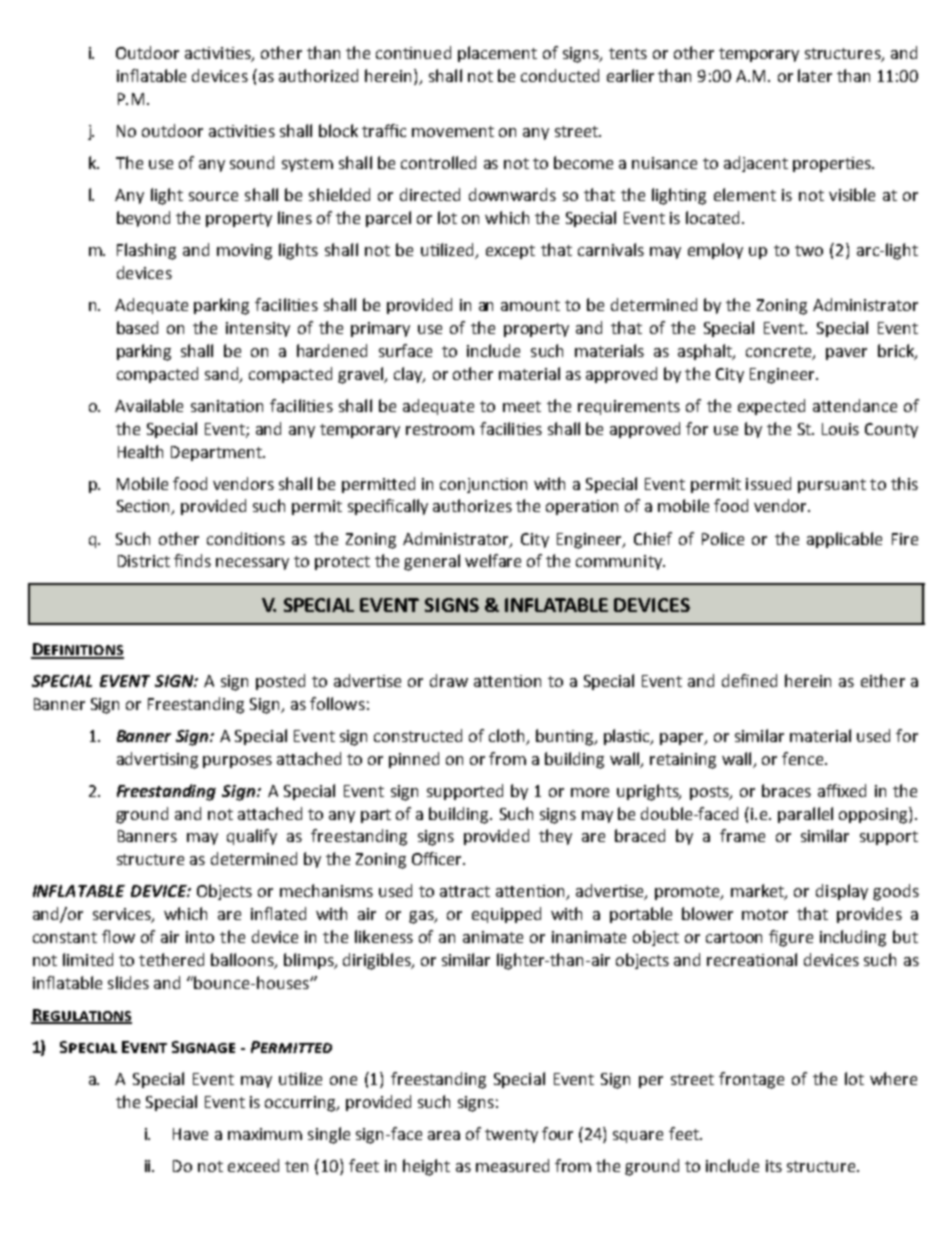 The image size is (952, 1233). Describe the element at coordinates (842, 892) in the image. I see `display` at that location.
